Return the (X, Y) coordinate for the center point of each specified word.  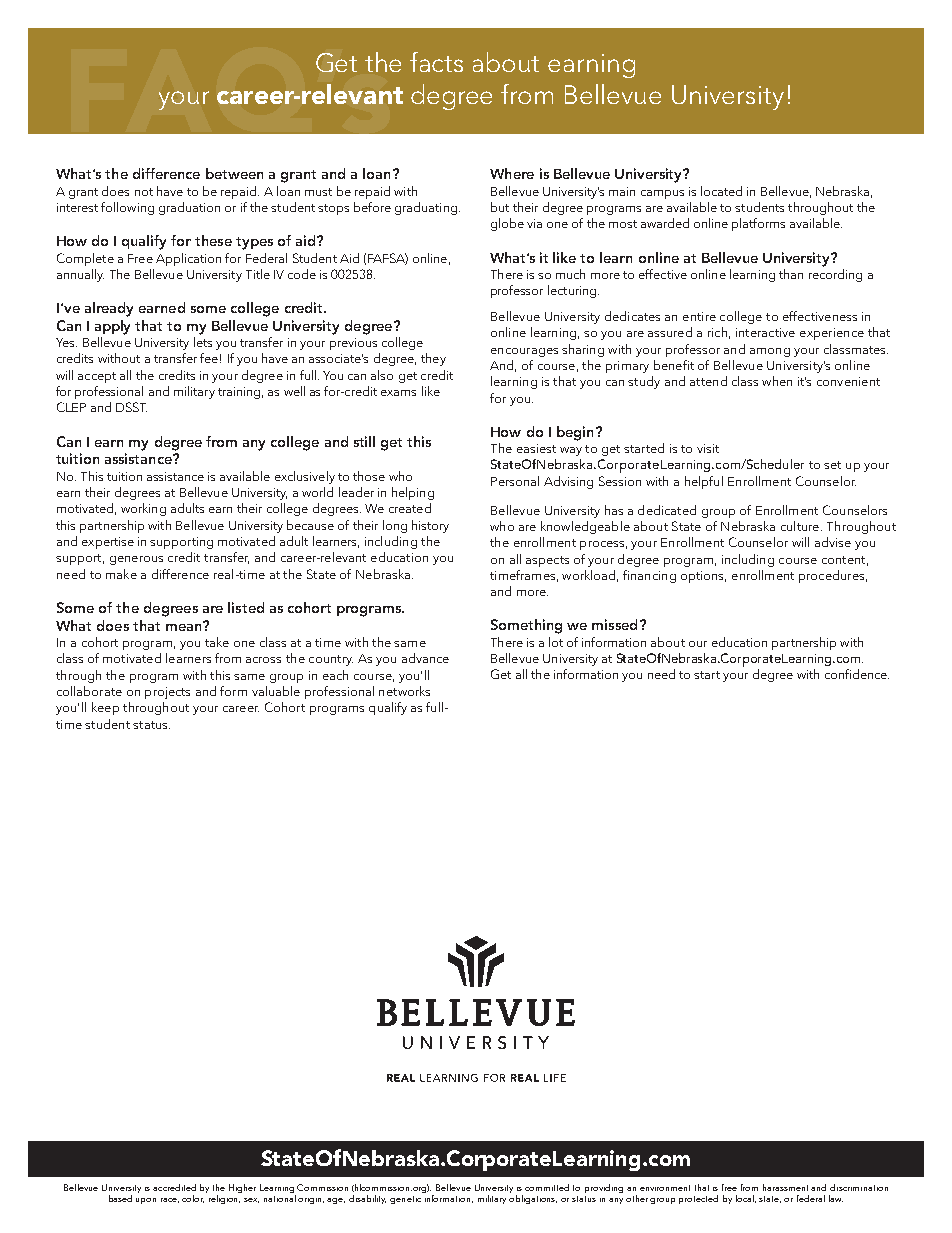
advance (425, 658)
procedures (831, 576)
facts (436, 62)
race (170, 1200)
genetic (405, 1200)
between (234, 173)
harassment (787, 1187)
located (721, 191)
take (217, 642)
